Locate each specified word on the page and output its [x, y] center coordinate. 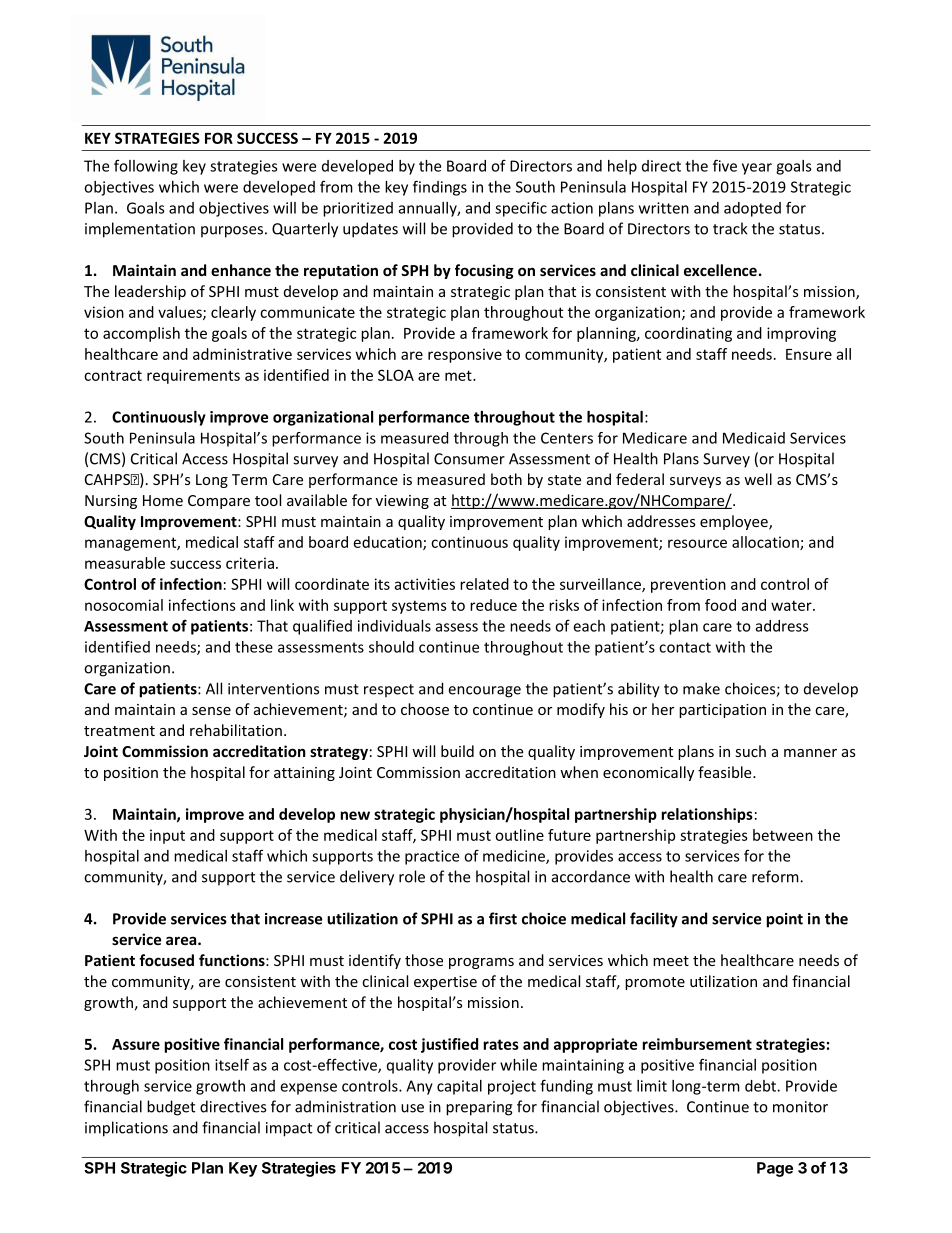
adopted [752, 209]
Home [163, 500]
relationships [707, 815]
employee [735, 522]
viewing [402, 502]
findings [440, 188]
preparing [479, 1108]
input [167, 836]
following [146, 167]
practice [432, 857]
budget [171, 1108]
